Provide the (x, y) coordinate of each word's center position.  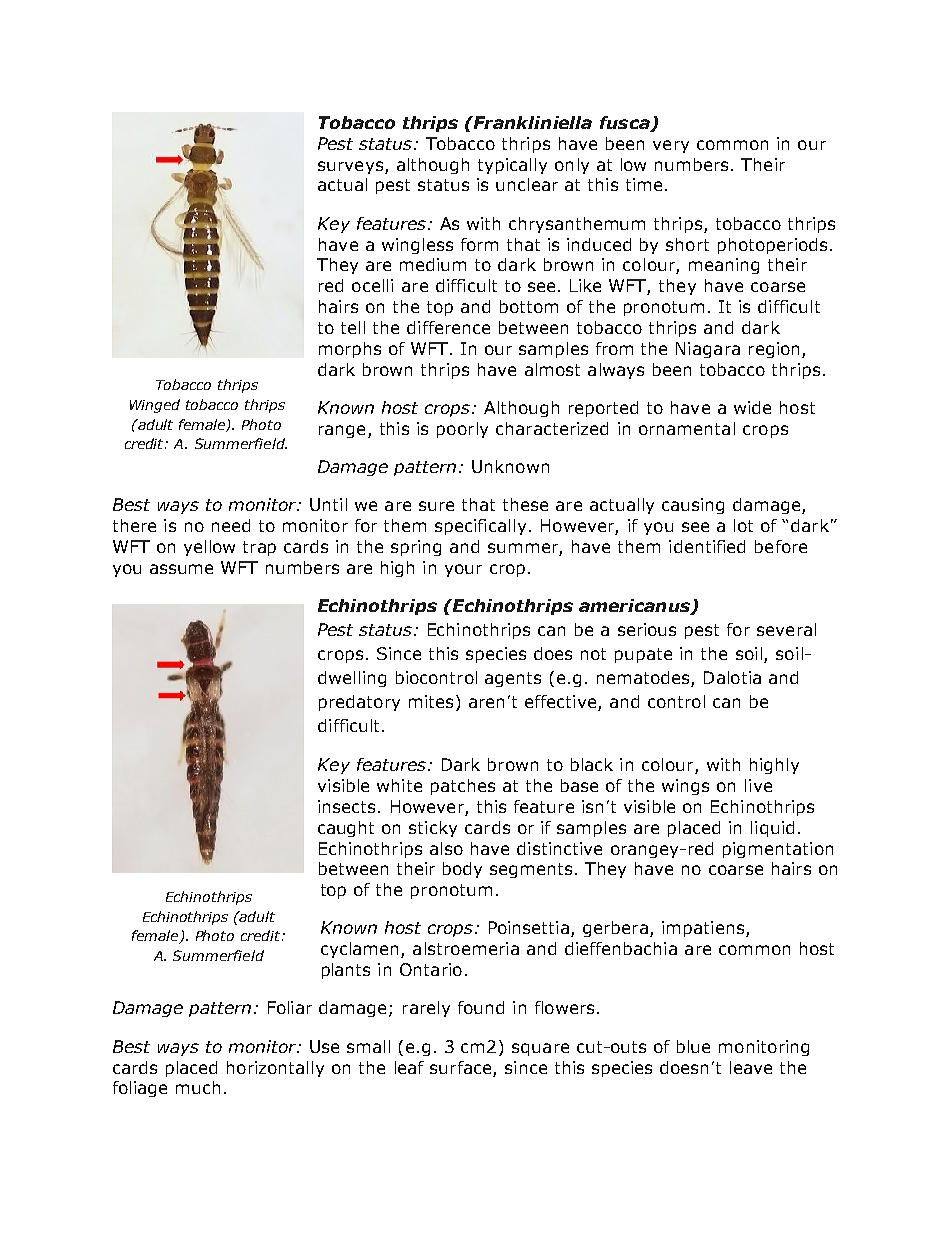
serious (647, 629)
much (198, 1087)
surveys (352, 167)
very (671, 146)
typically (512, 166)
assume (181, 569)
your (463, 570)
